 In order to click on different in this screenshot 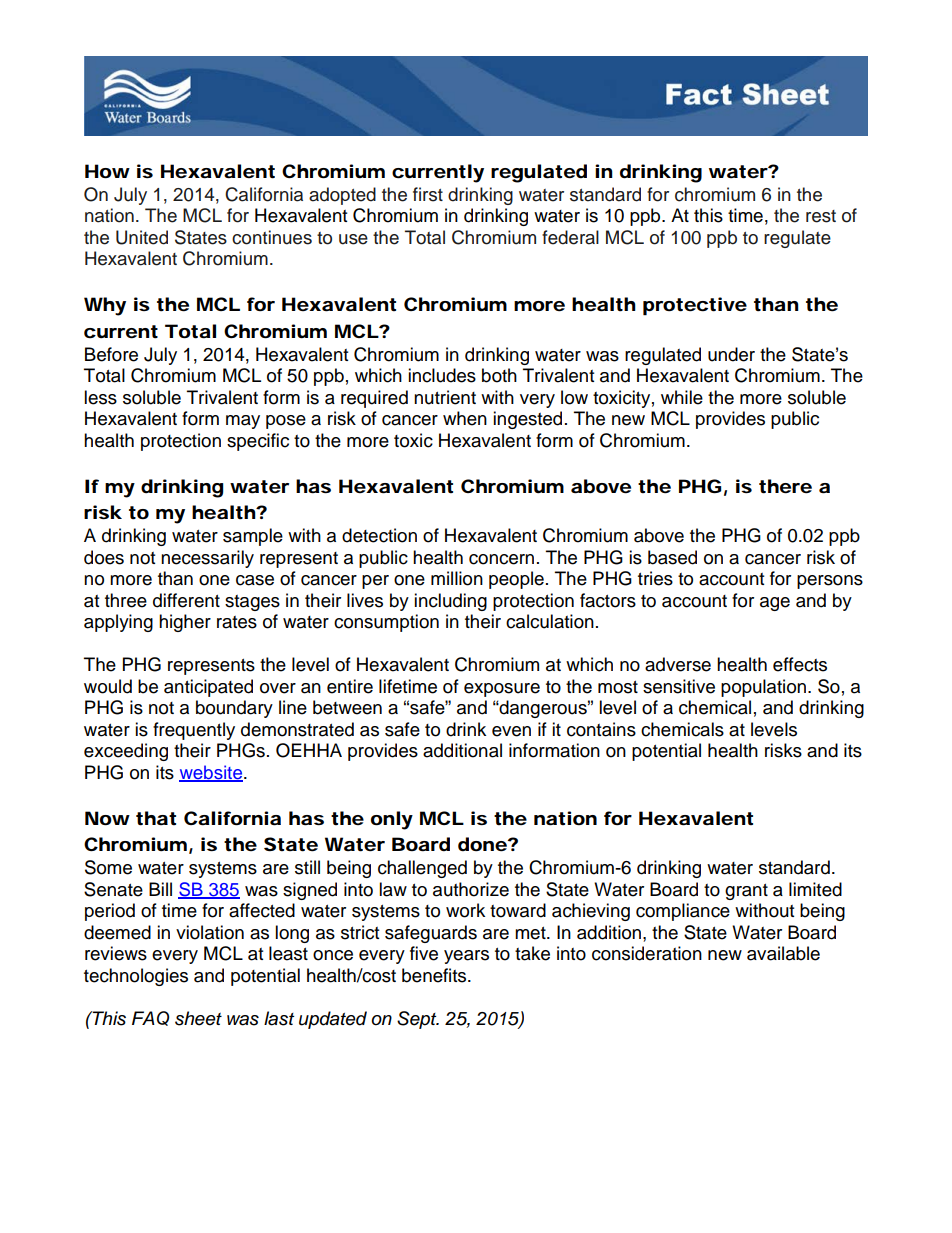, I will do `click(186, 600)`.
